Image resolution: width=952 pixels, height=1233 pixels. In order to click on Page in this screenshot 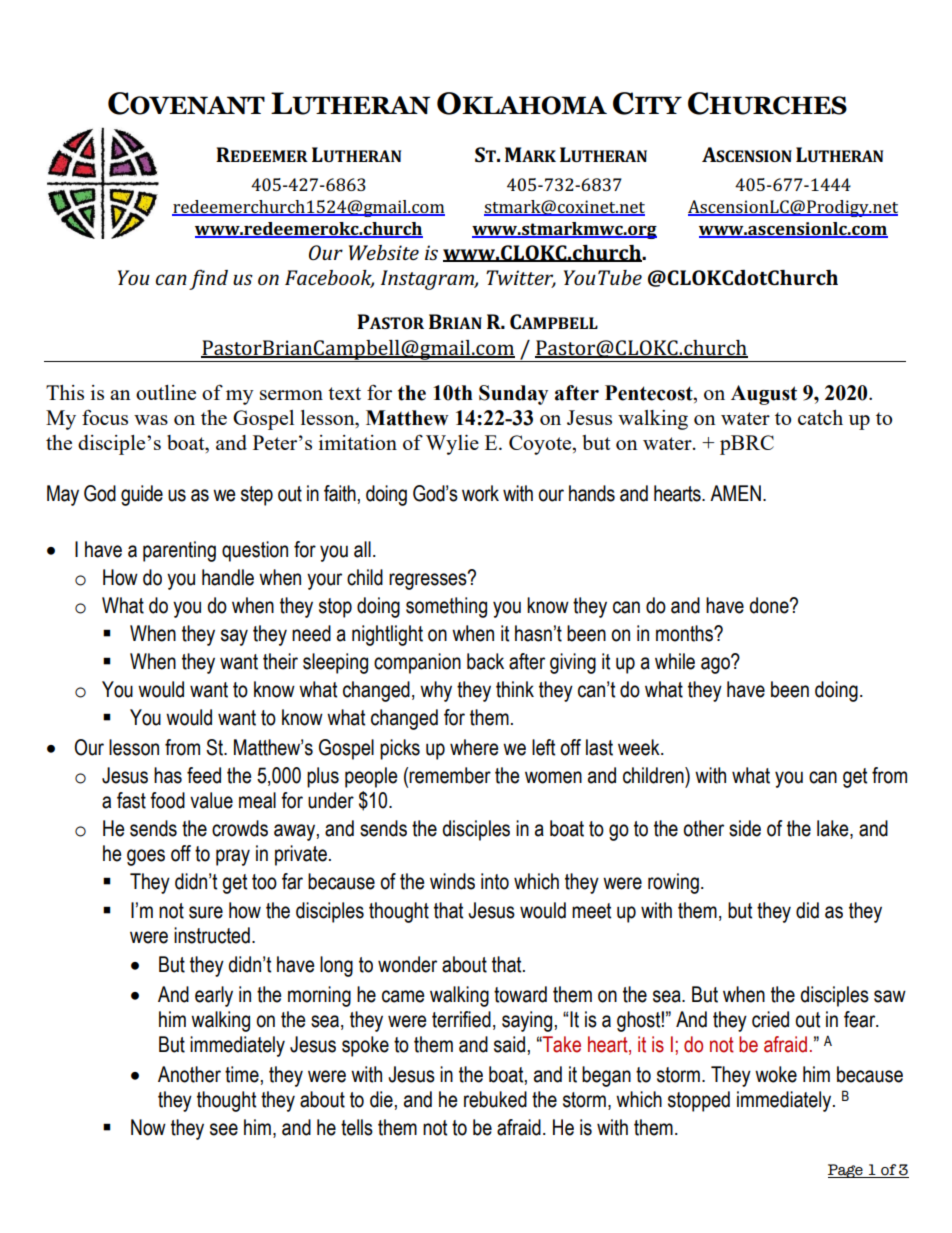, I will do `click(846, 1171)`.
